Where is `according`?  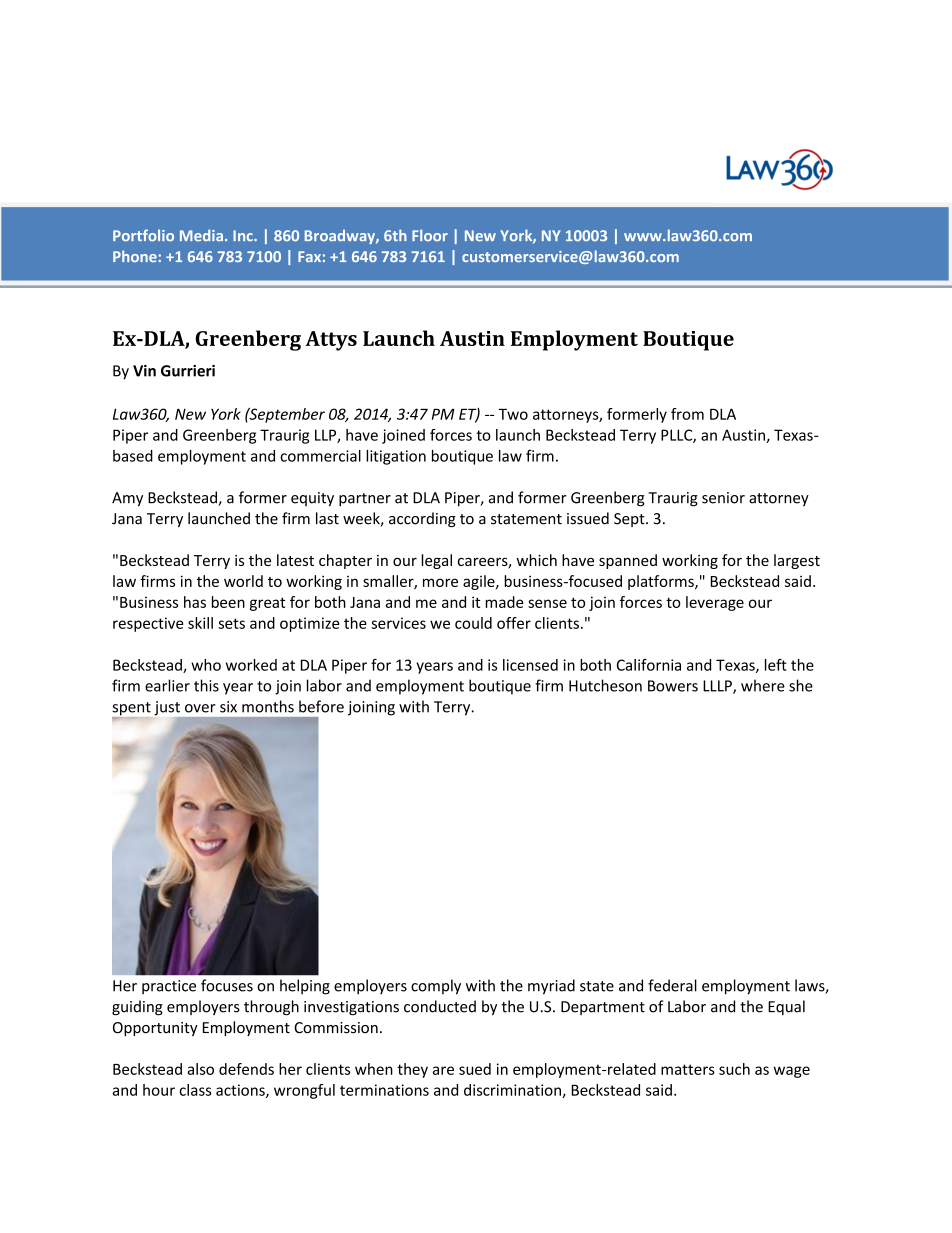 according is located at coordinates (422, 519).
